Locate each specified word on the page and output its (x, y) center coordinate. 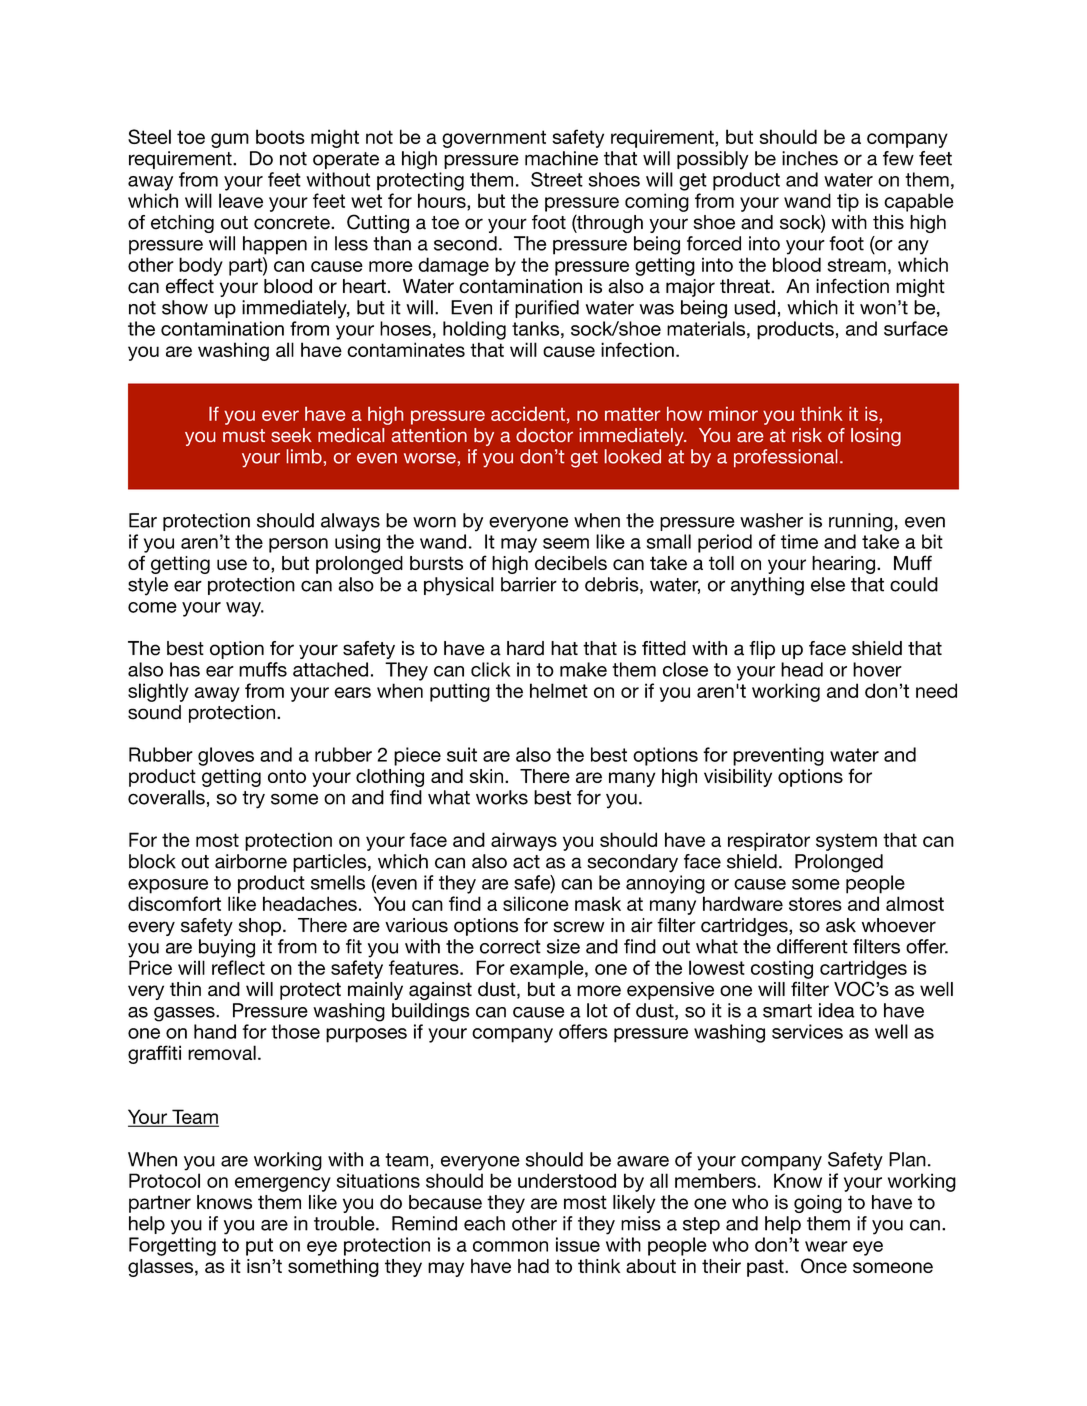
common (510, 1246)
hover (877, 669)
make (583, 669)
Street (557, 179)
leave (241, 200)
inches (810, 158)
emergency (283, 1184)
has (185, 669)
